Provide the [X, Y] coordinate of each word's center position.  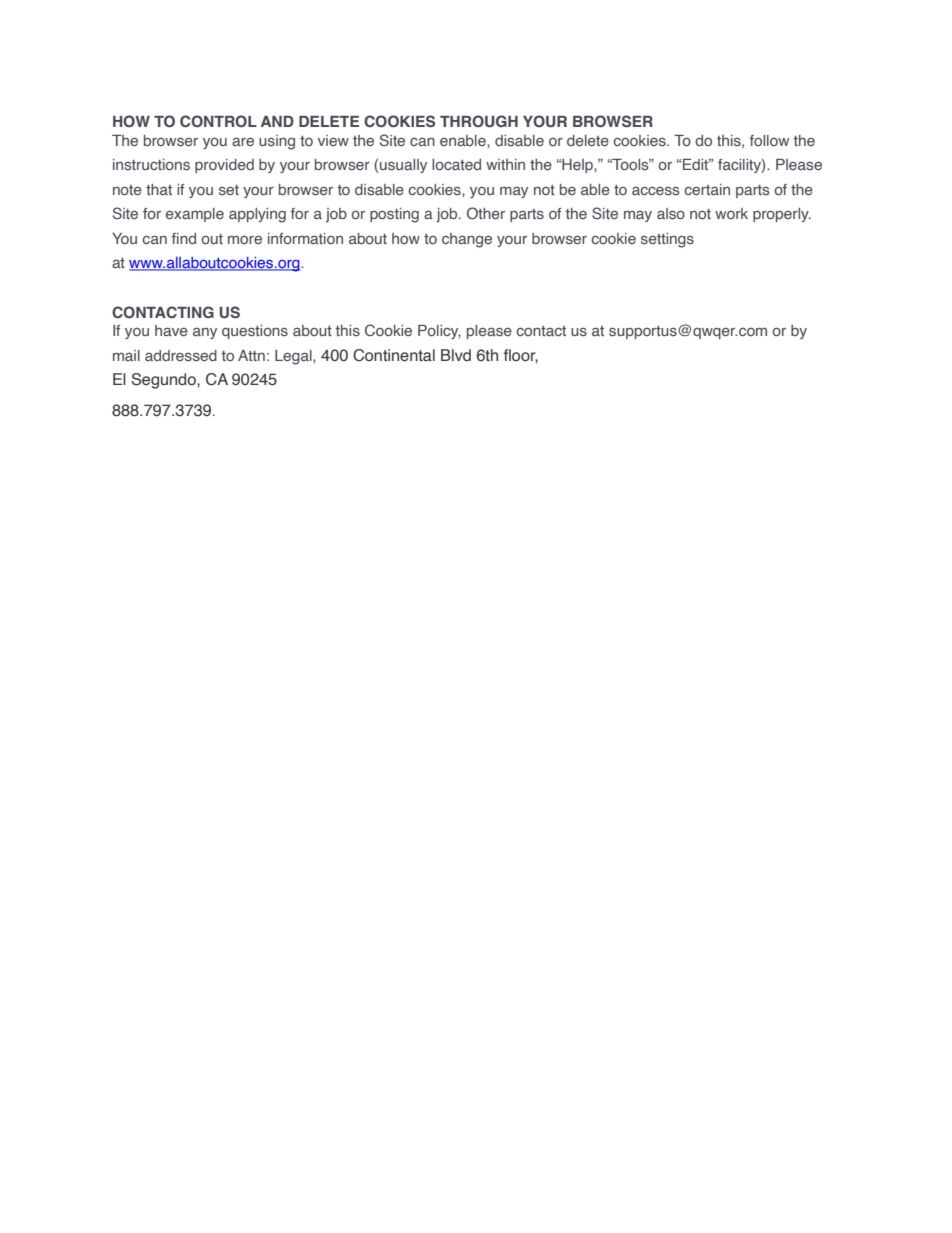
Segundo [165, 381]
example [195, 215]
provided [224, 166]
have [171, 330]
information [305, 238]
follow [769, 140]
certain [707, 189]
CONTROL [218, 121]
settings [667, 240]
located [456, 164]
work [731, 213]
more [245, 240]
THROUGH [479, 121]
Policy [439, 332]
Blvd [456, 355]
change [467, 240]
